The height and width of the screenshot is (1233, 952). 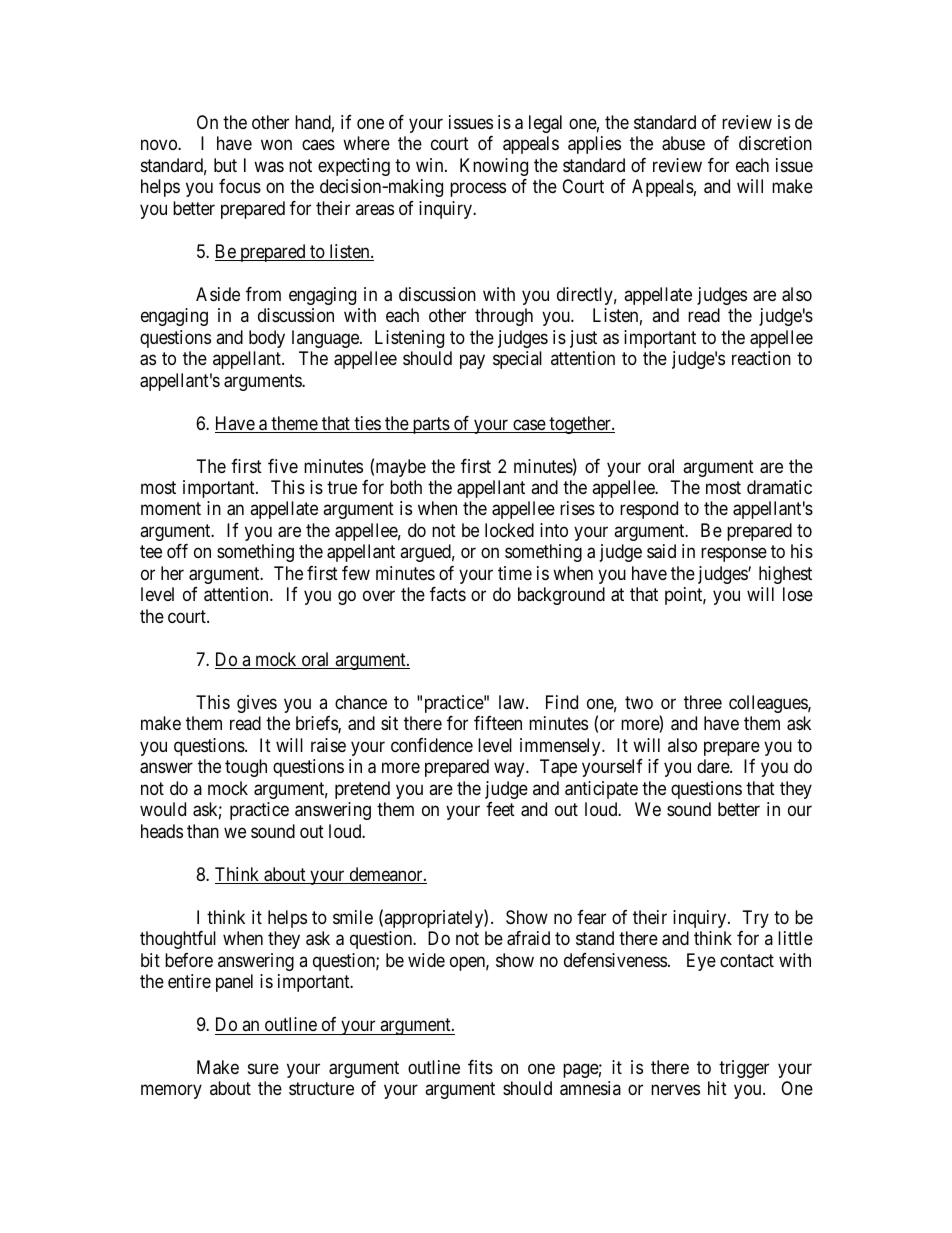 What do you see at coordinates (225, 165) in the screenshot?
I see `but` at bounding box center [225, 165].
